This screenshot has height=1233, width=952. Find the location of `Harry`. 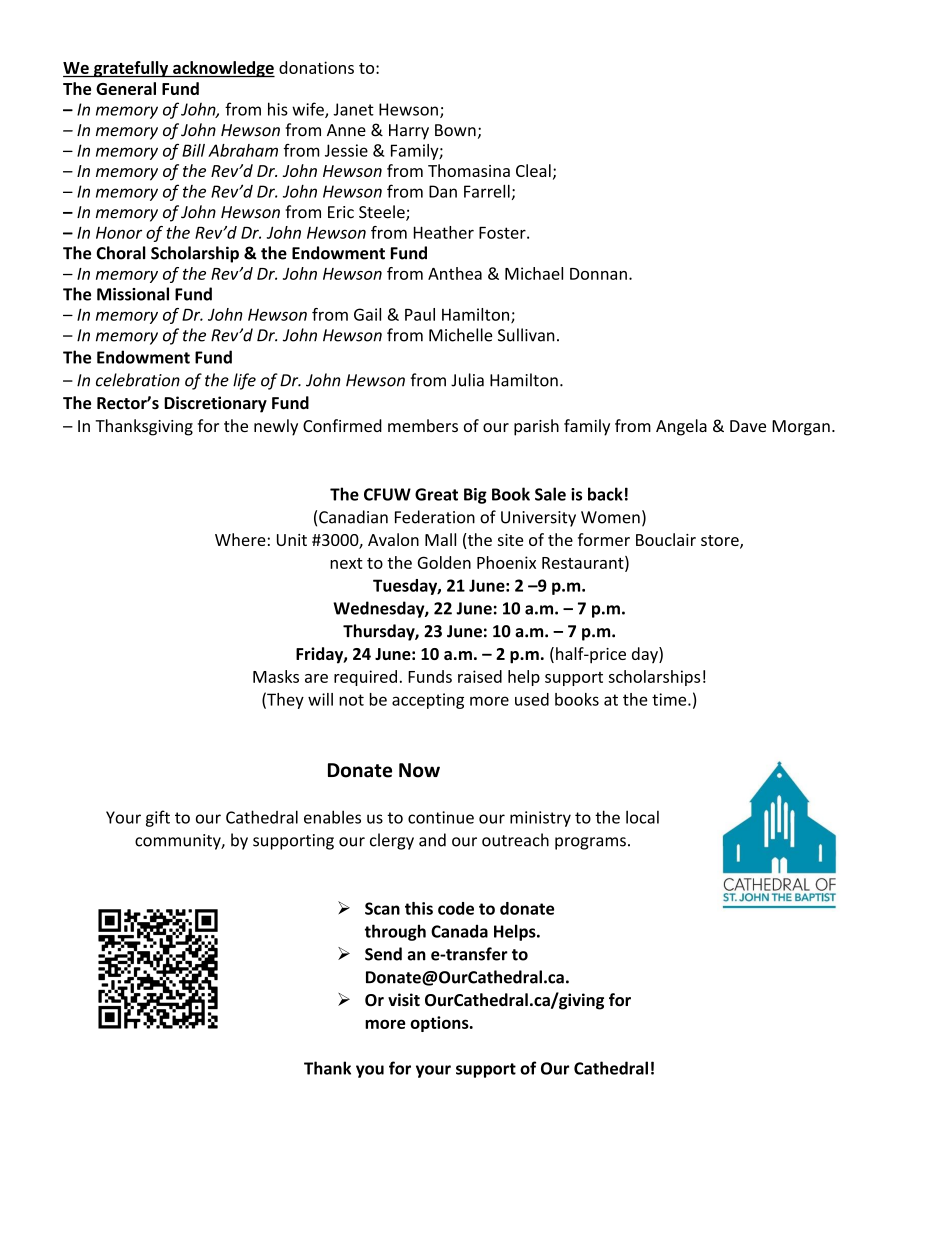

Harry is located at coordinates (409, 132).
